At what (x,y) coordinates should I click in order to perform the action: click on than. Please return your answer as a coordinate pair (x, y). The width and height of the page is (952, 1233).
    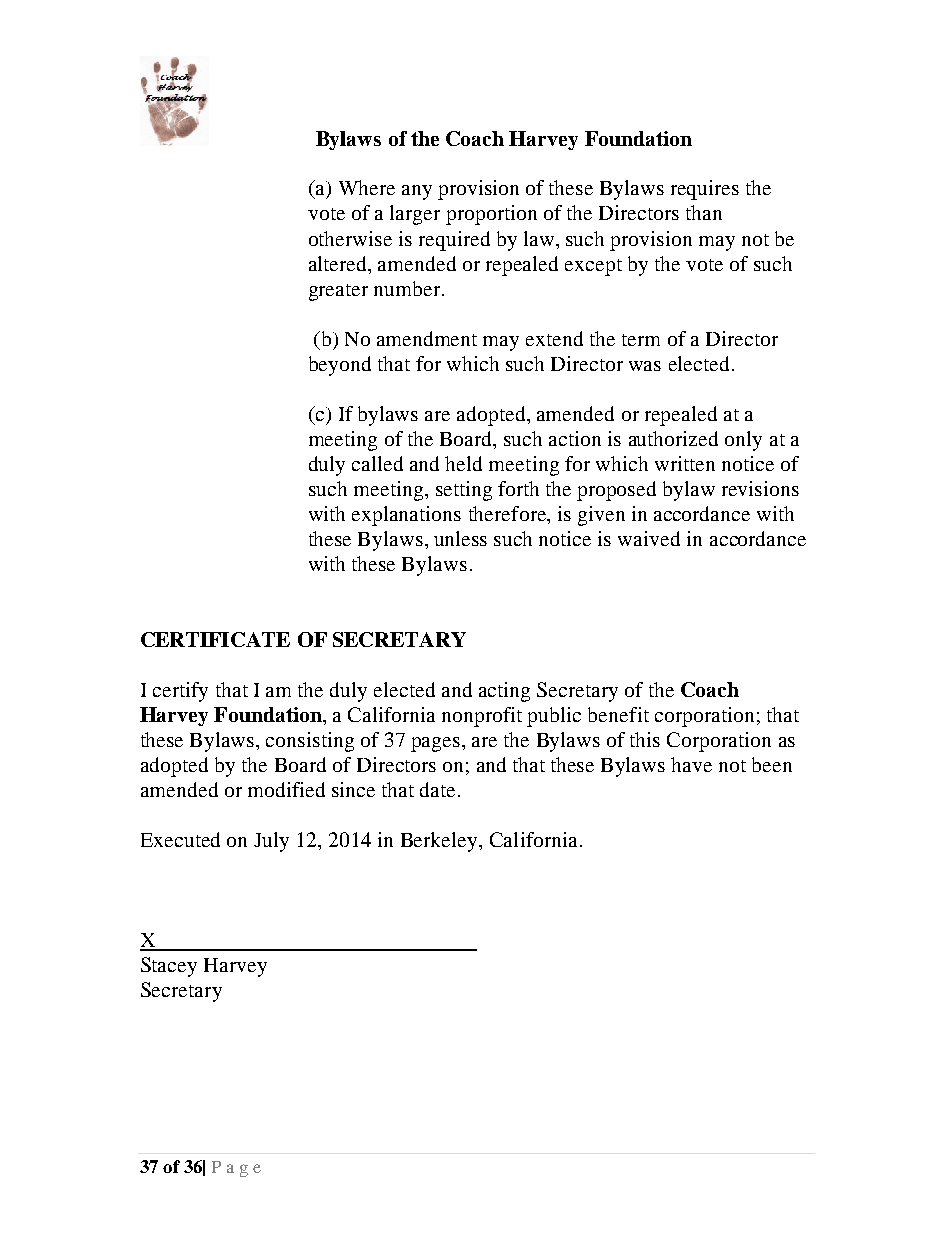
    Looking at the image, I should click on (704, 212).
